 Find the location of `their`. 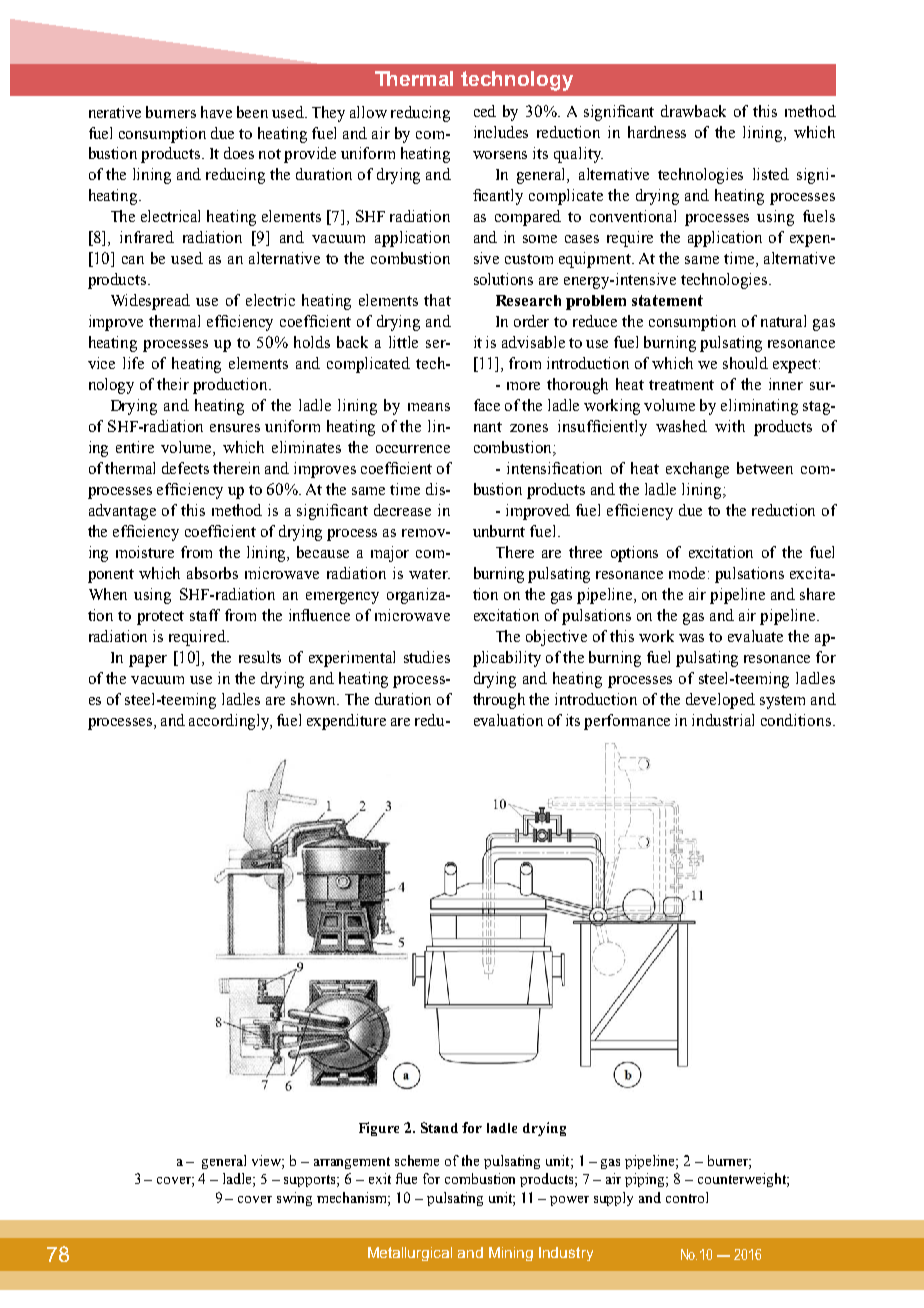

their is located at coordinates (173, 384).
